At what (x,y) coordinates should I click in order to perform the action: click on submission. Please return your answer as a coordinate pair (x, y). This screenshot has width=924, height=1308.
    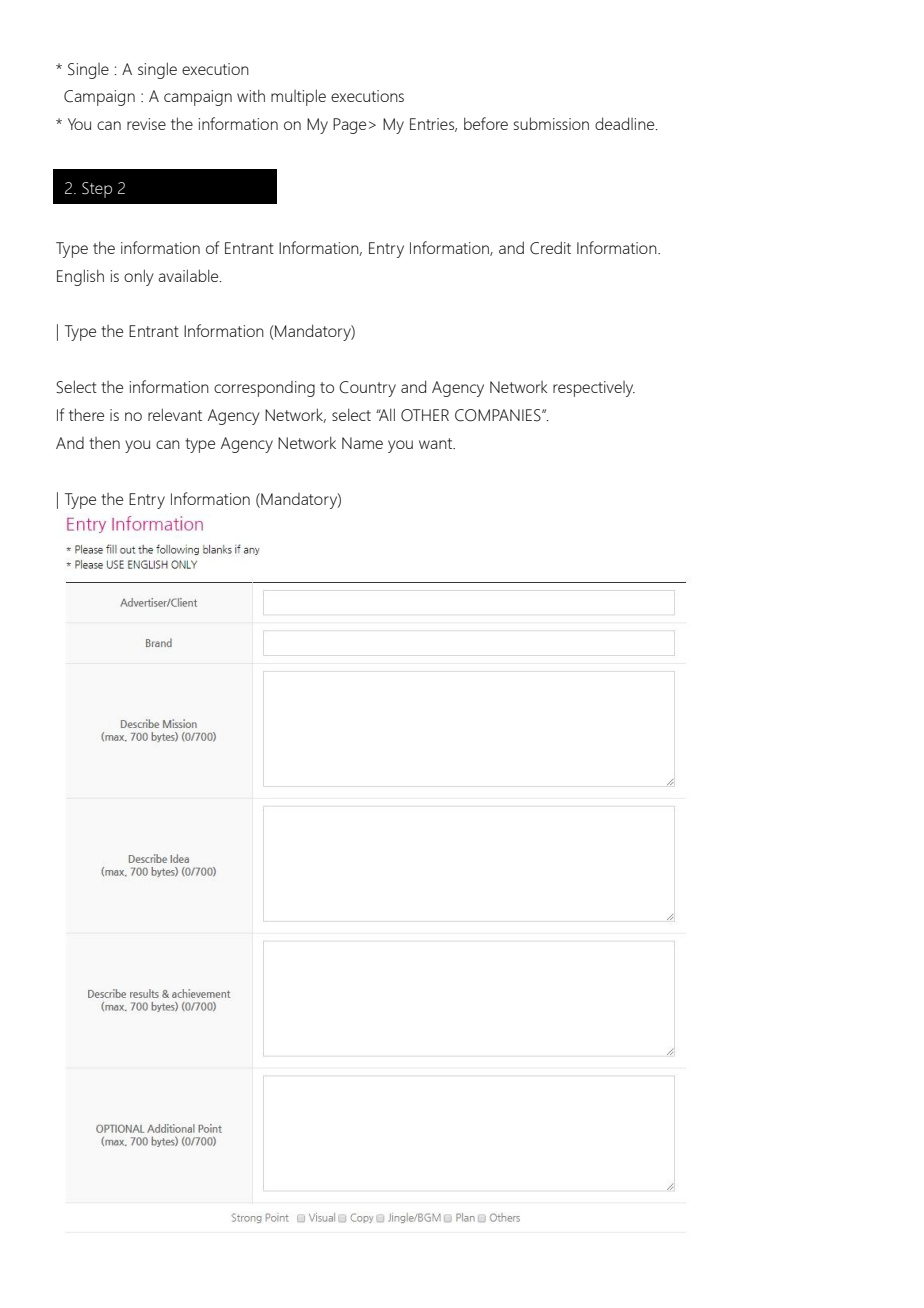
    Looking at the image, I should click on (551, 123).
